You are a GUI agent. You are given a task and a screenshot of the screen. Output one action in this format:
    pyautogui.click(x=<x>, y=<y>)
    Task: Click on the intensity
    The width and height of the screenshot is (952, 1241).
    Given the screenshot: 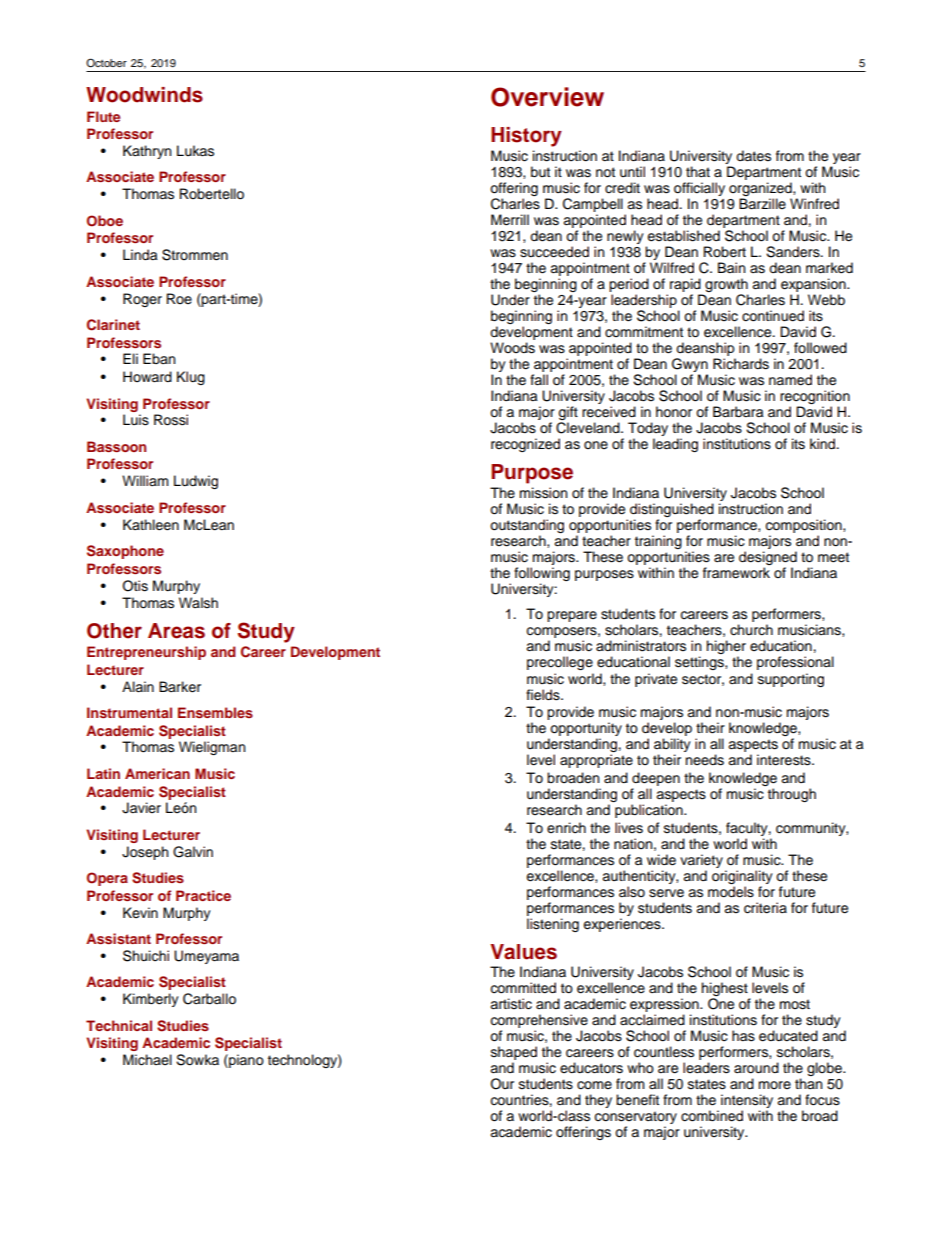 What is the action you would take?
    pyautogui.click(x=747, y=1102)
